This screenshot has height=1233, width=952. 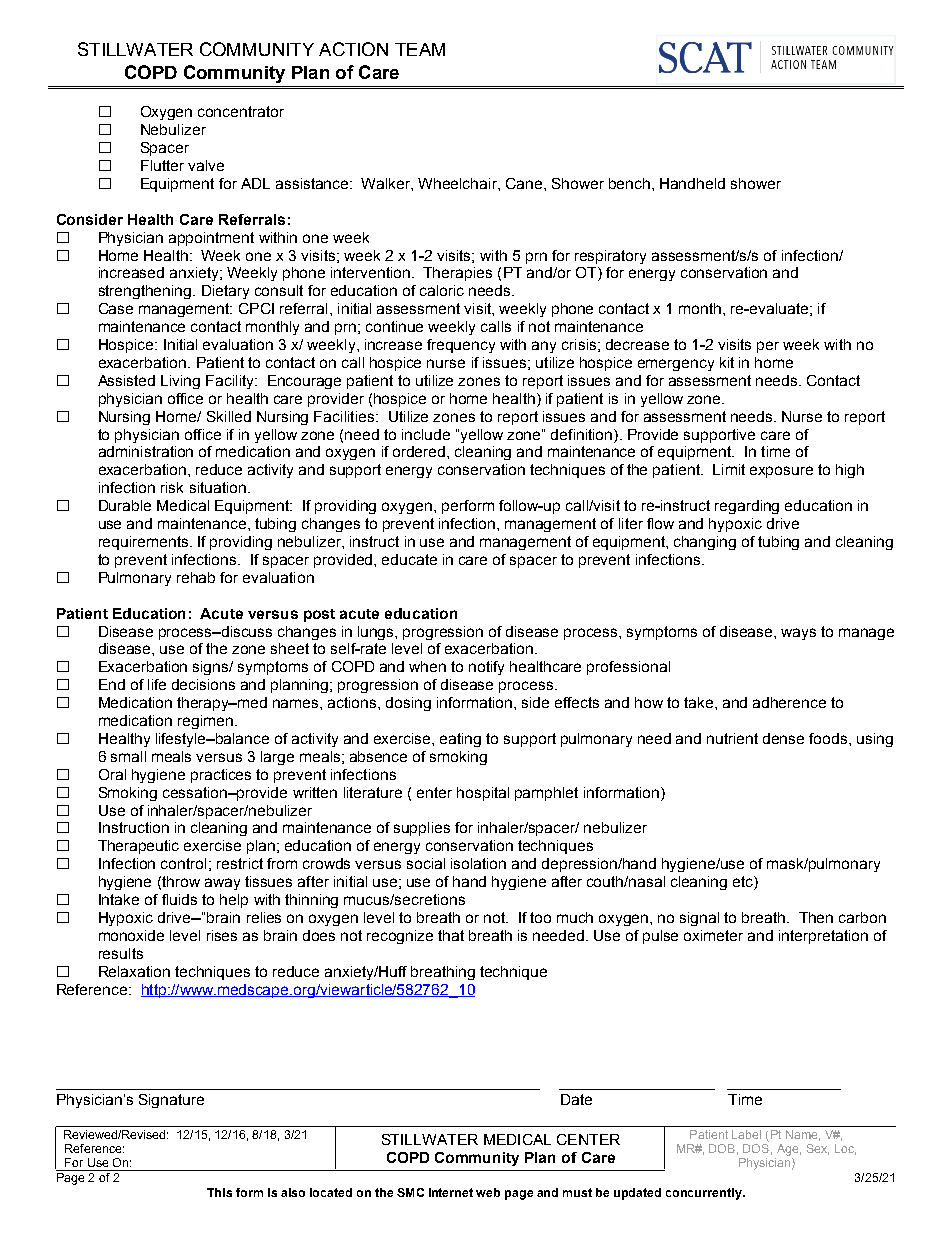 I want to click on ways, so click(x=798, y=634).
